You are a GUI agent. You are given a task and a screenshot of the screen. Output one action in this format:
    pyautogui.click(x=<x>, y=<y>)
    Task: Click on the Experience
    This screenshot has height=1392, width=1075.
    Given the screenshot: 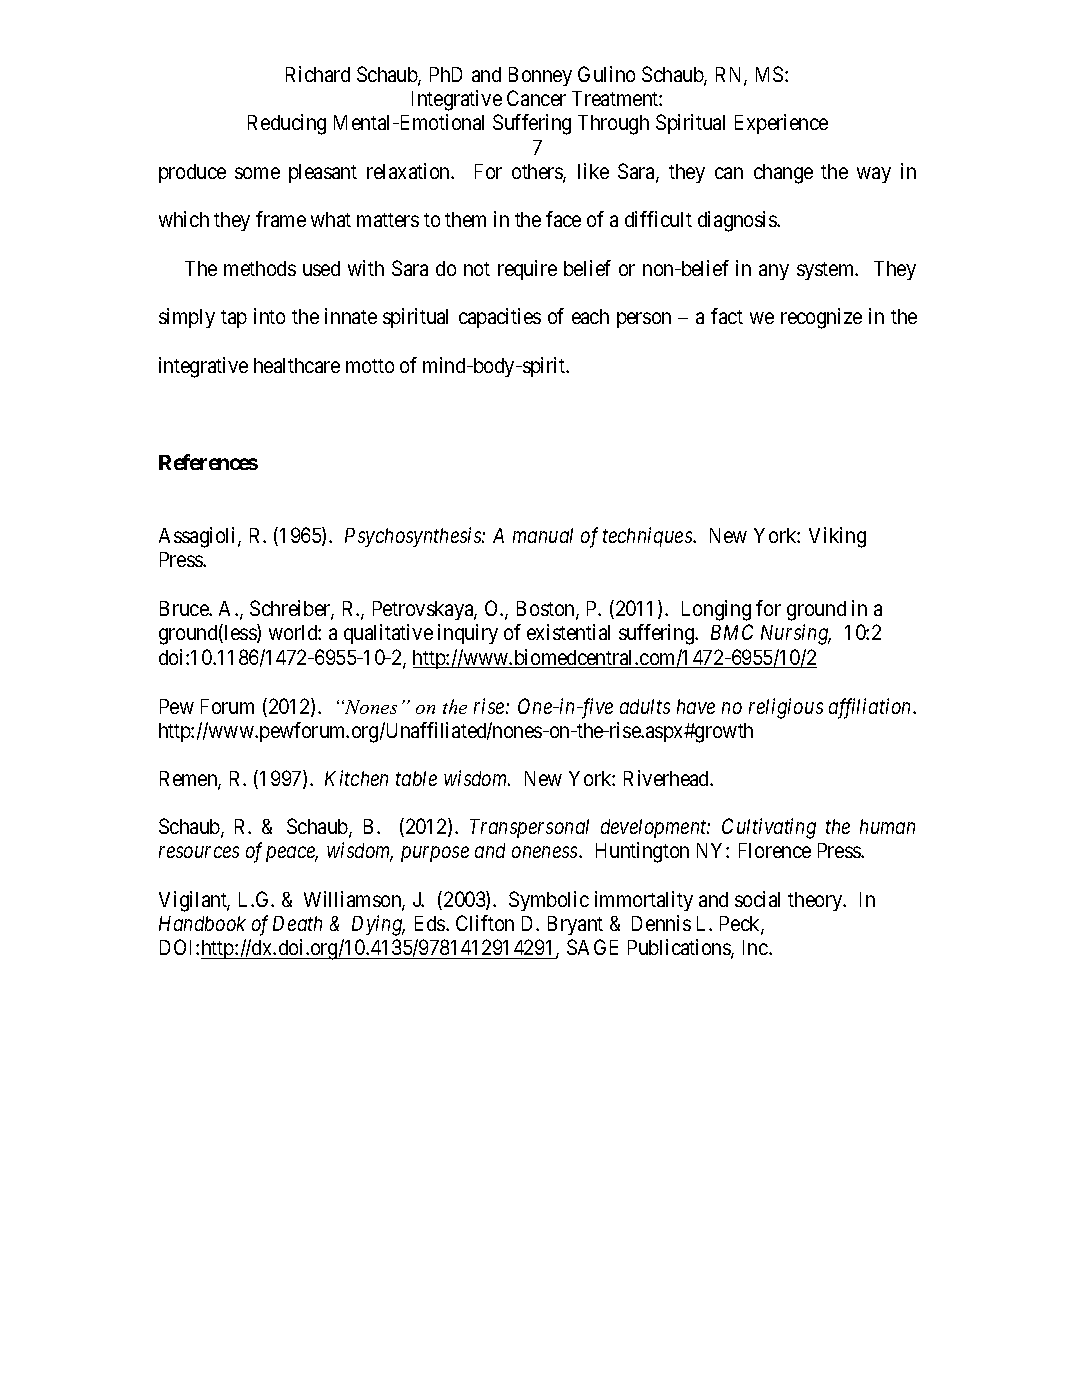 What is the action you would take?
    pyautogui.click(x=781, y=124)
